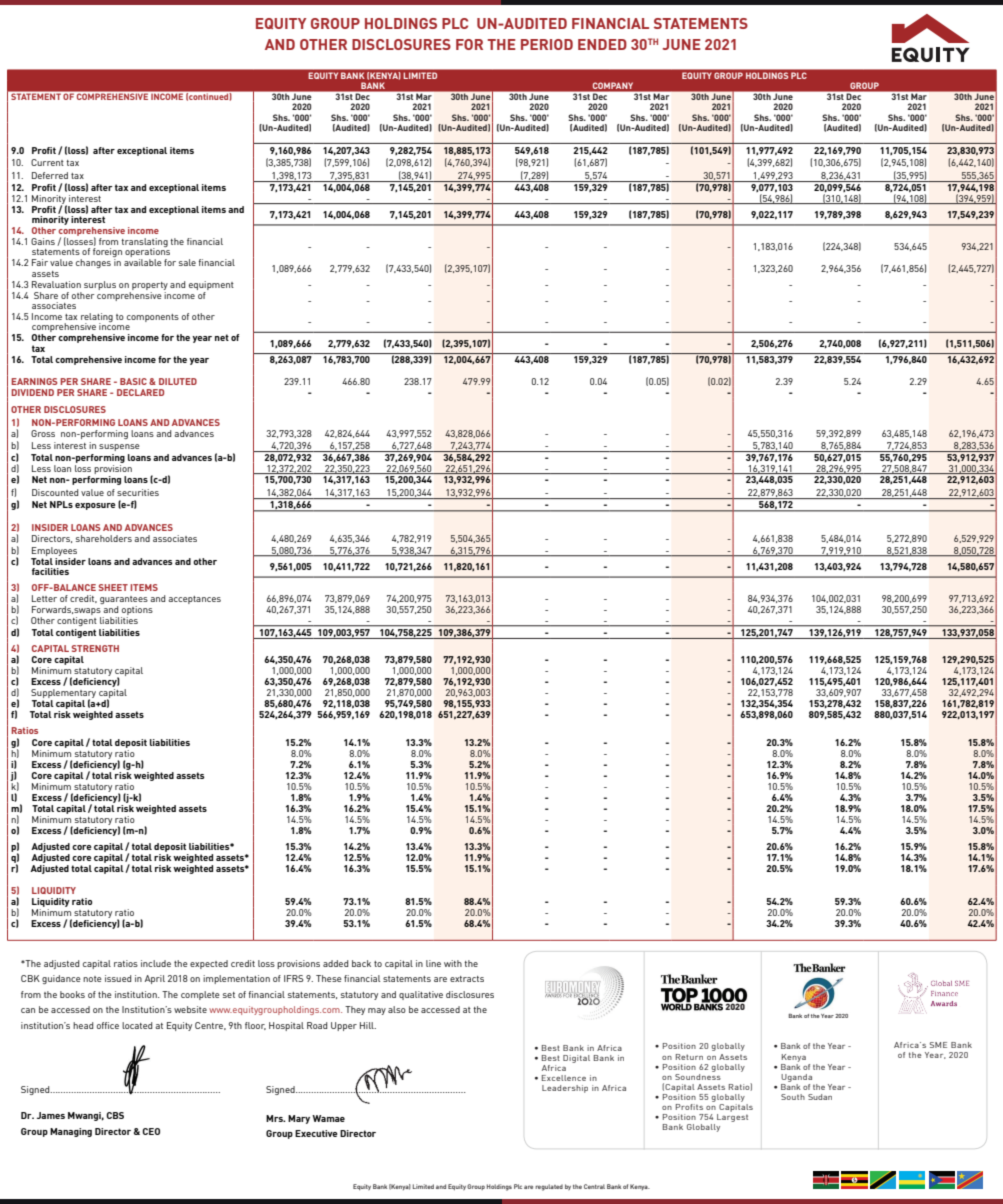 The height and width of the screenshot is (1204, 1003). Describe the element at coordinates (119, 447) in the screenshot. I see `suspense` at that location.
